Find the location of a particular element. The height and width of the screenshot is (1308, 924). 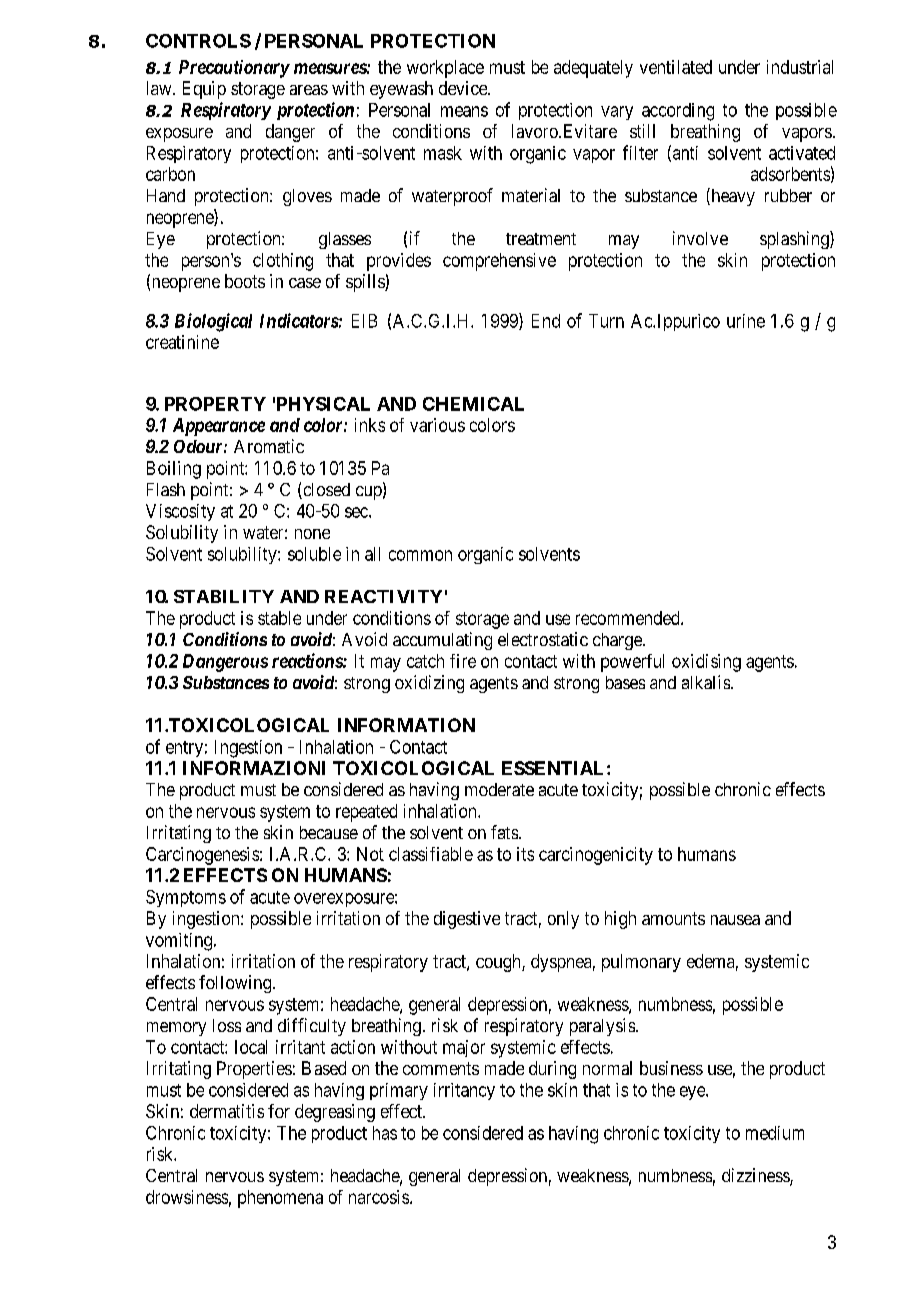

Aromatic is located at coordinates (269, 446).
